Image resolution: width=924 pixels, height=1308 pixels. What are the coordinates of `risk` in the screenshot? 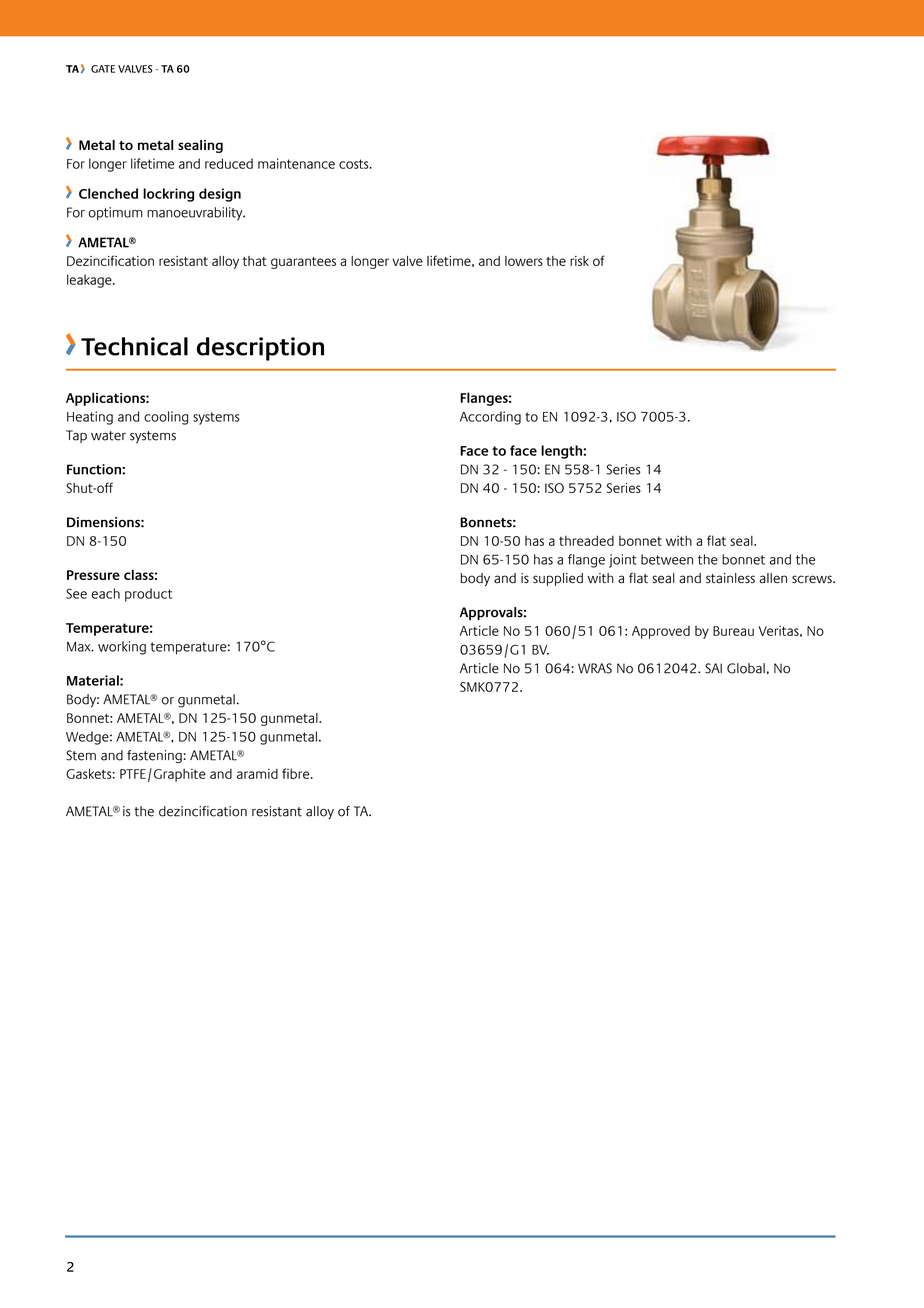 It's located at (579, 261).
